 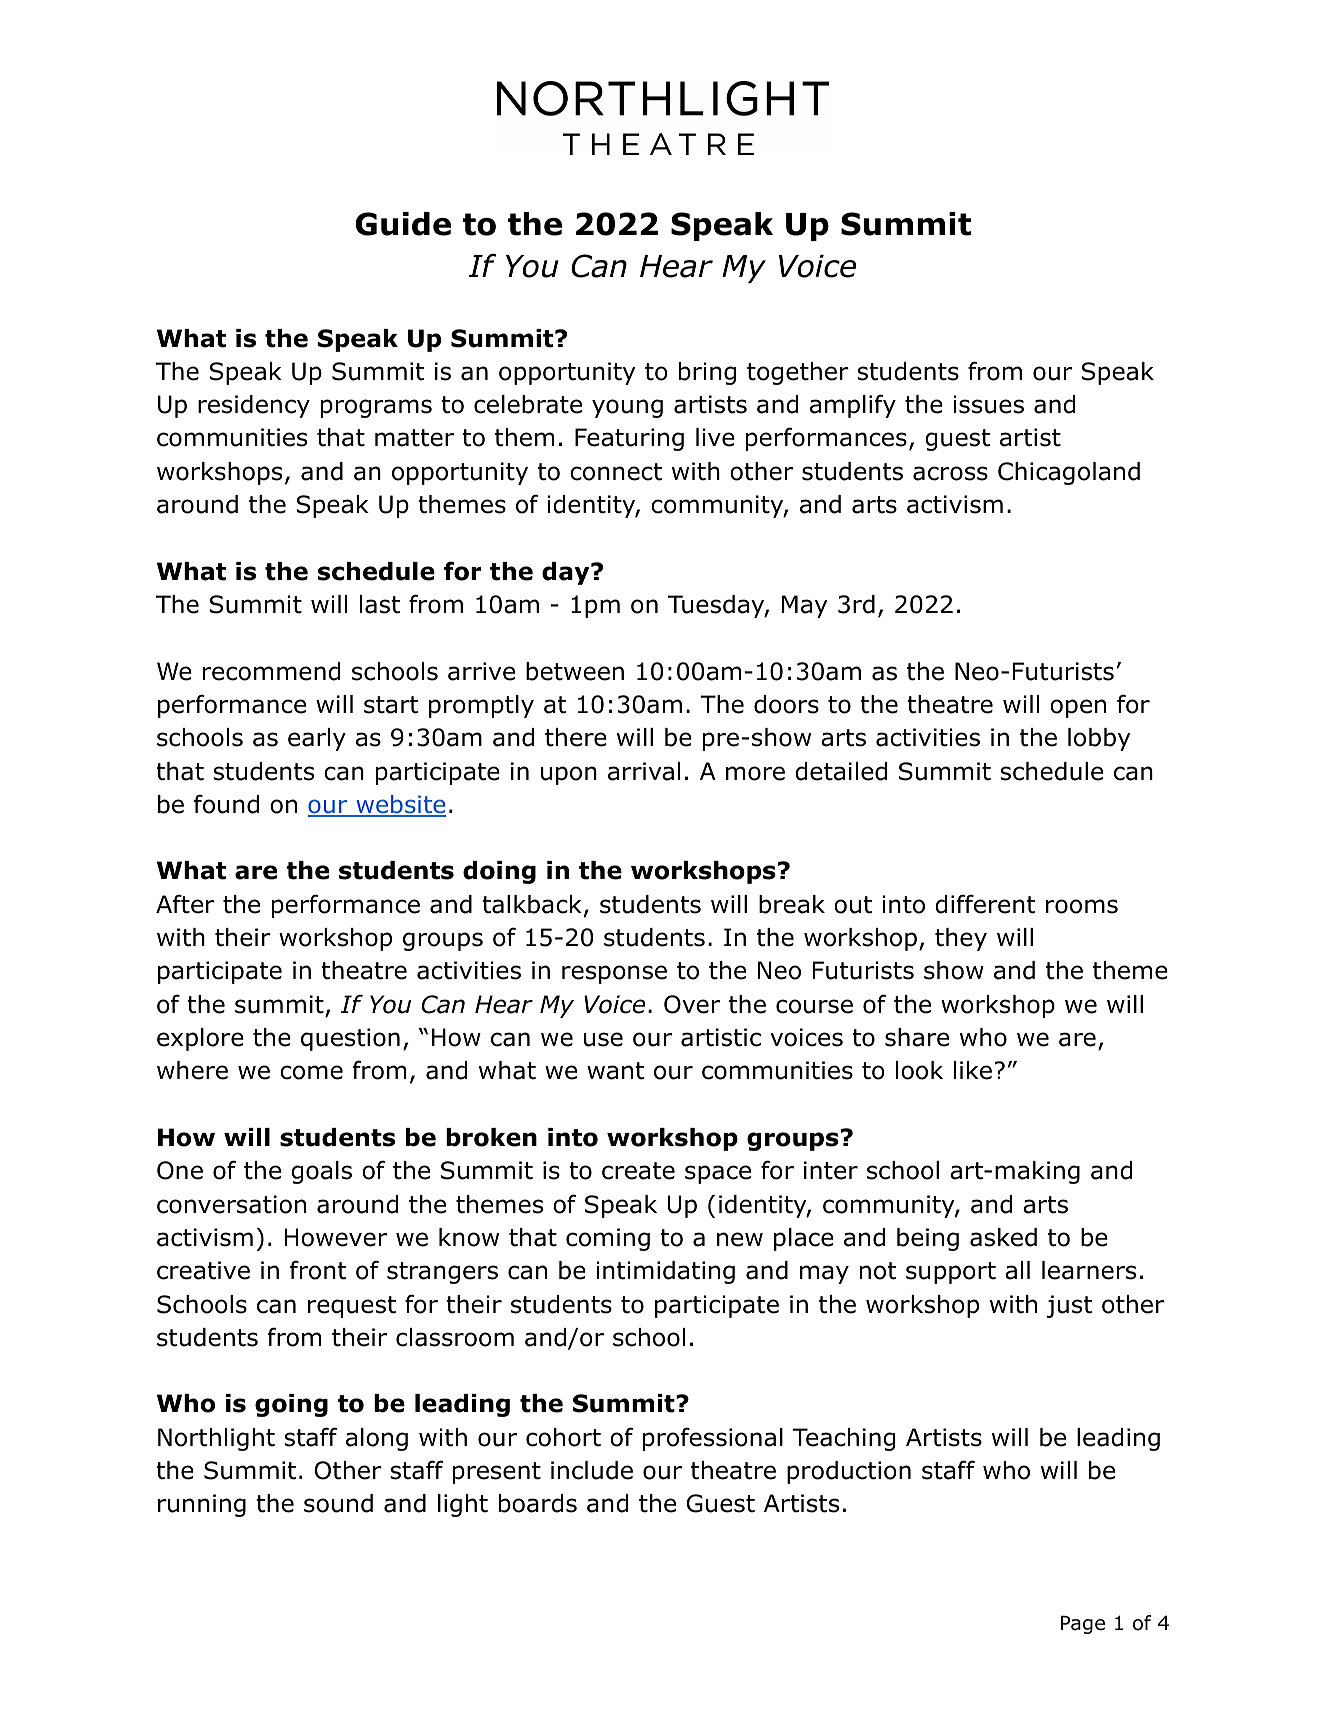 I want to click on boards, so click(x=538, y=1503).
